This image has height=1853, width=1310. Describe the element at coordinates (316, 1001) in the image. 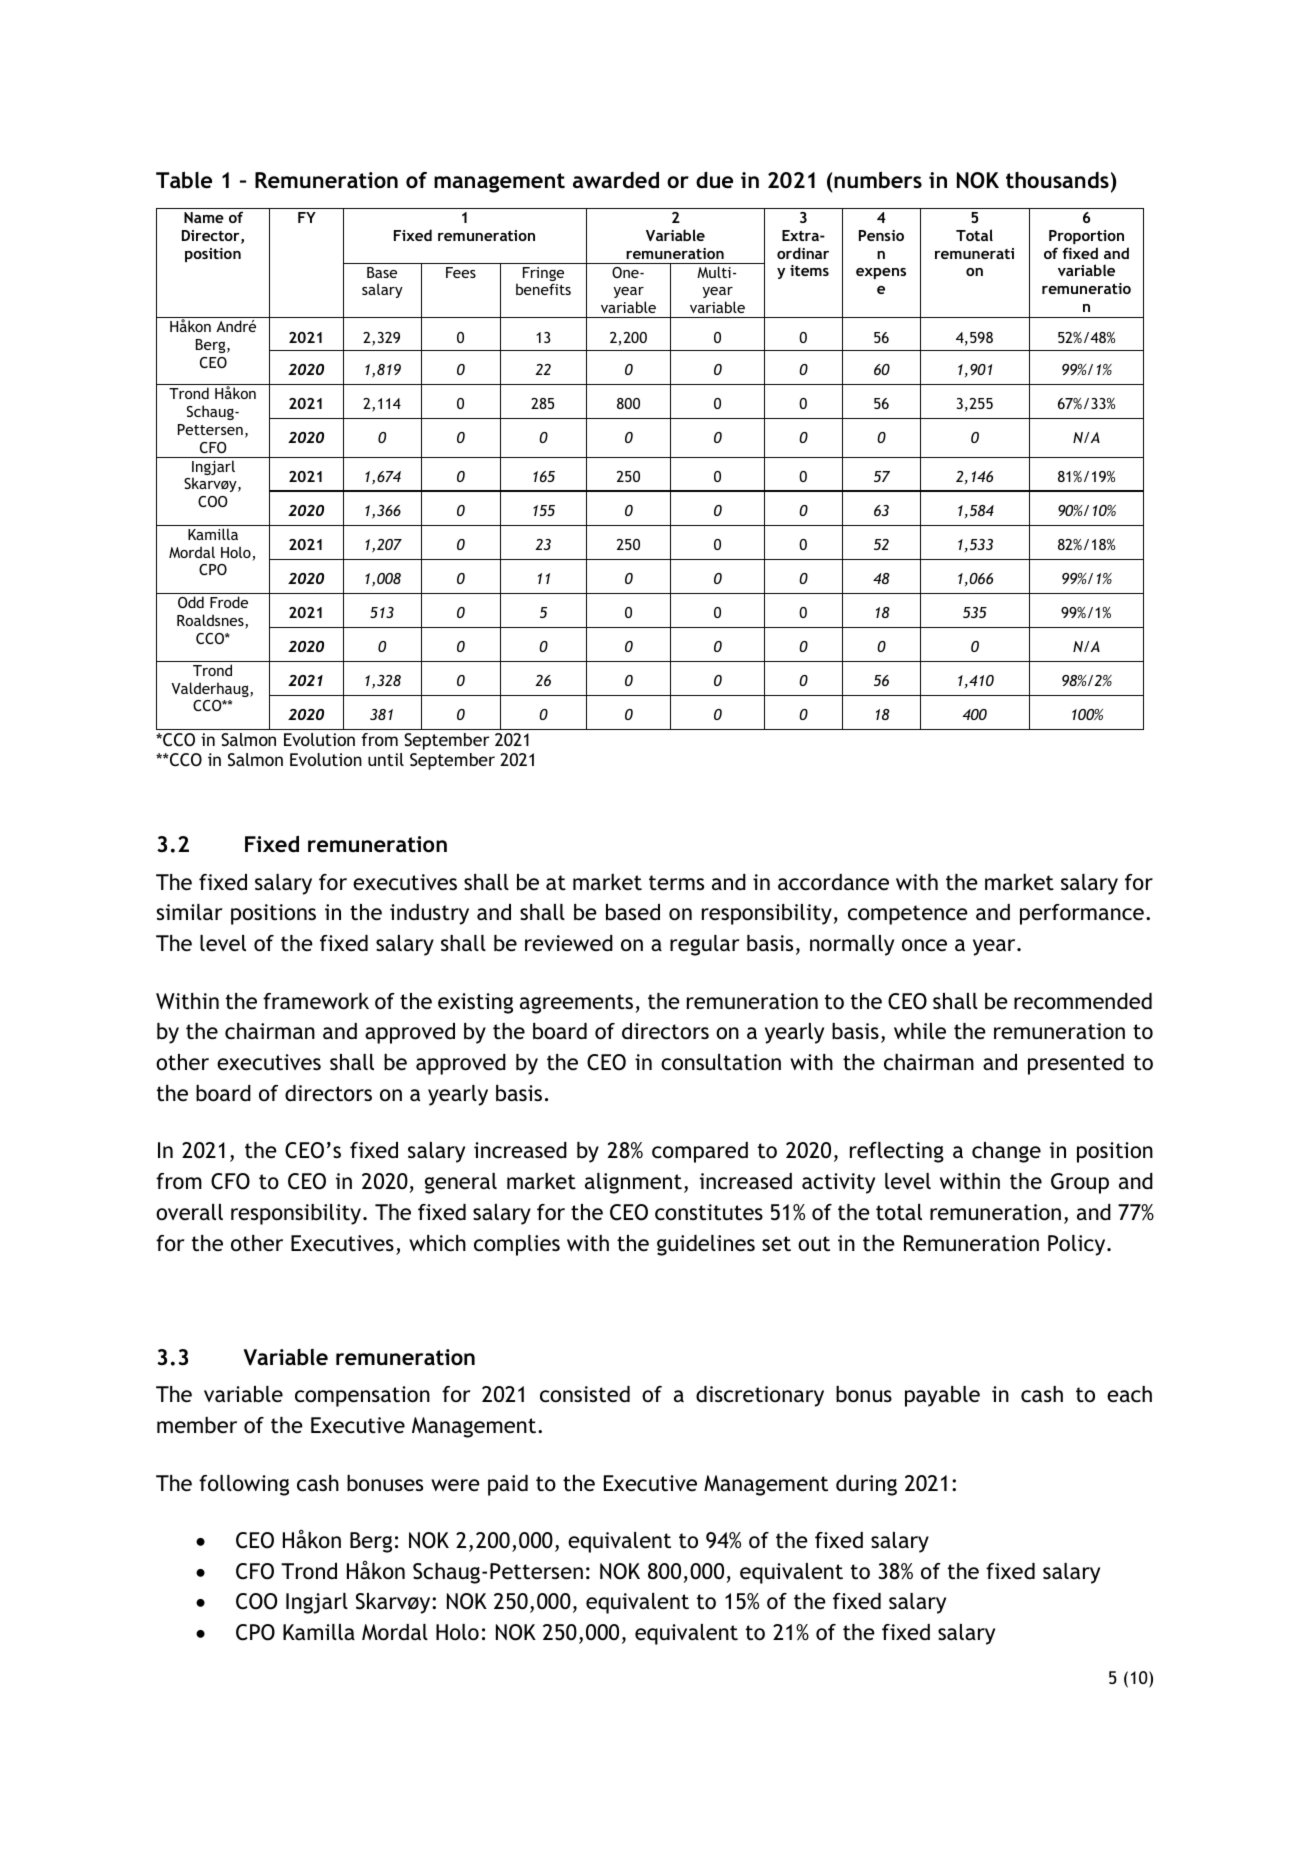

I see `framework` at that location.
